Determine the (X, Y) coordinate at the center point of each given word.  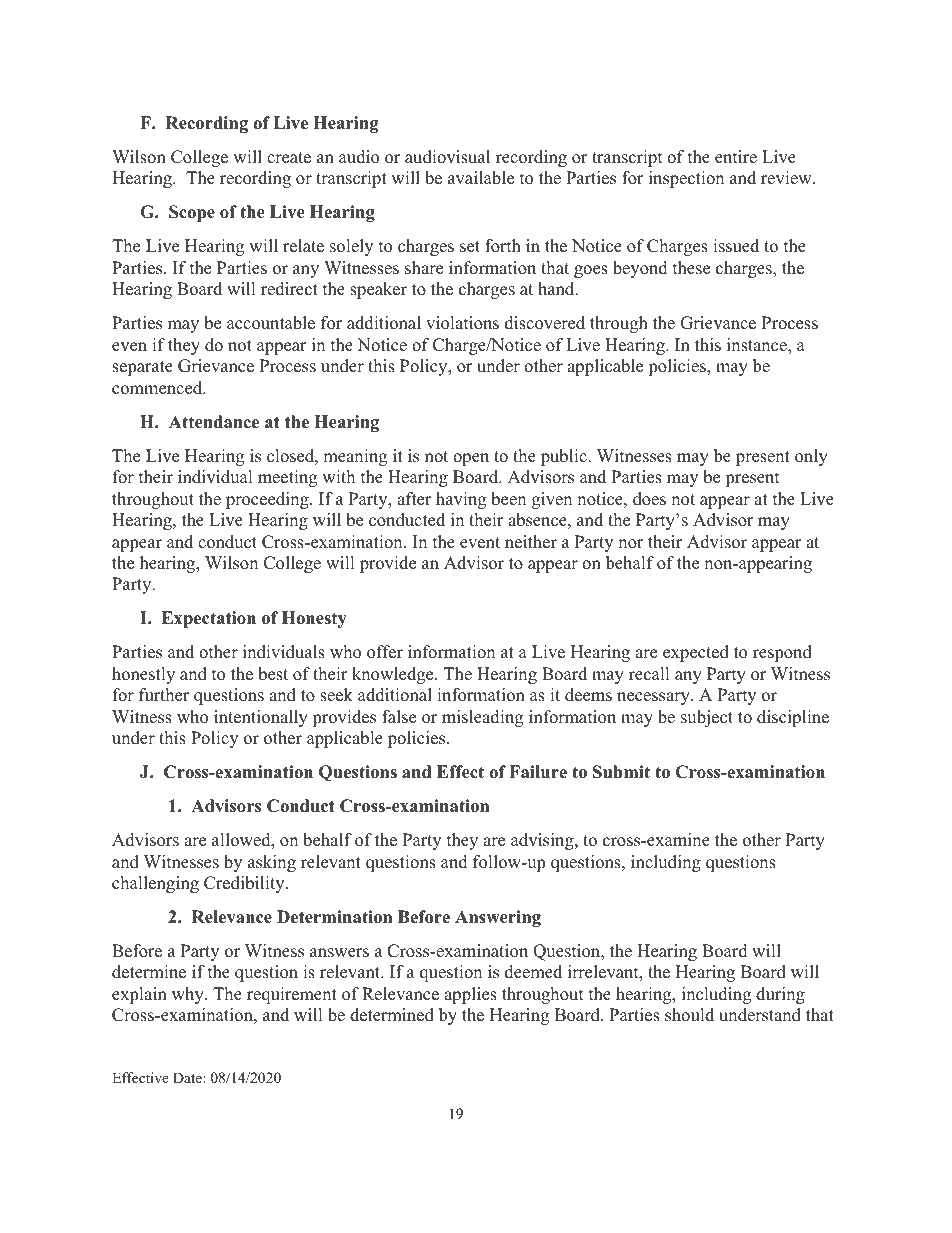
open (471, 459)
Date (188, 1077)
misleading (482, 718)
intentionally (261, 718)
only (811, 457)
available (481, 178)
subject (707, 718)
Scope (192, 213)
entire (736, 157)
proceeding (268, 500)
